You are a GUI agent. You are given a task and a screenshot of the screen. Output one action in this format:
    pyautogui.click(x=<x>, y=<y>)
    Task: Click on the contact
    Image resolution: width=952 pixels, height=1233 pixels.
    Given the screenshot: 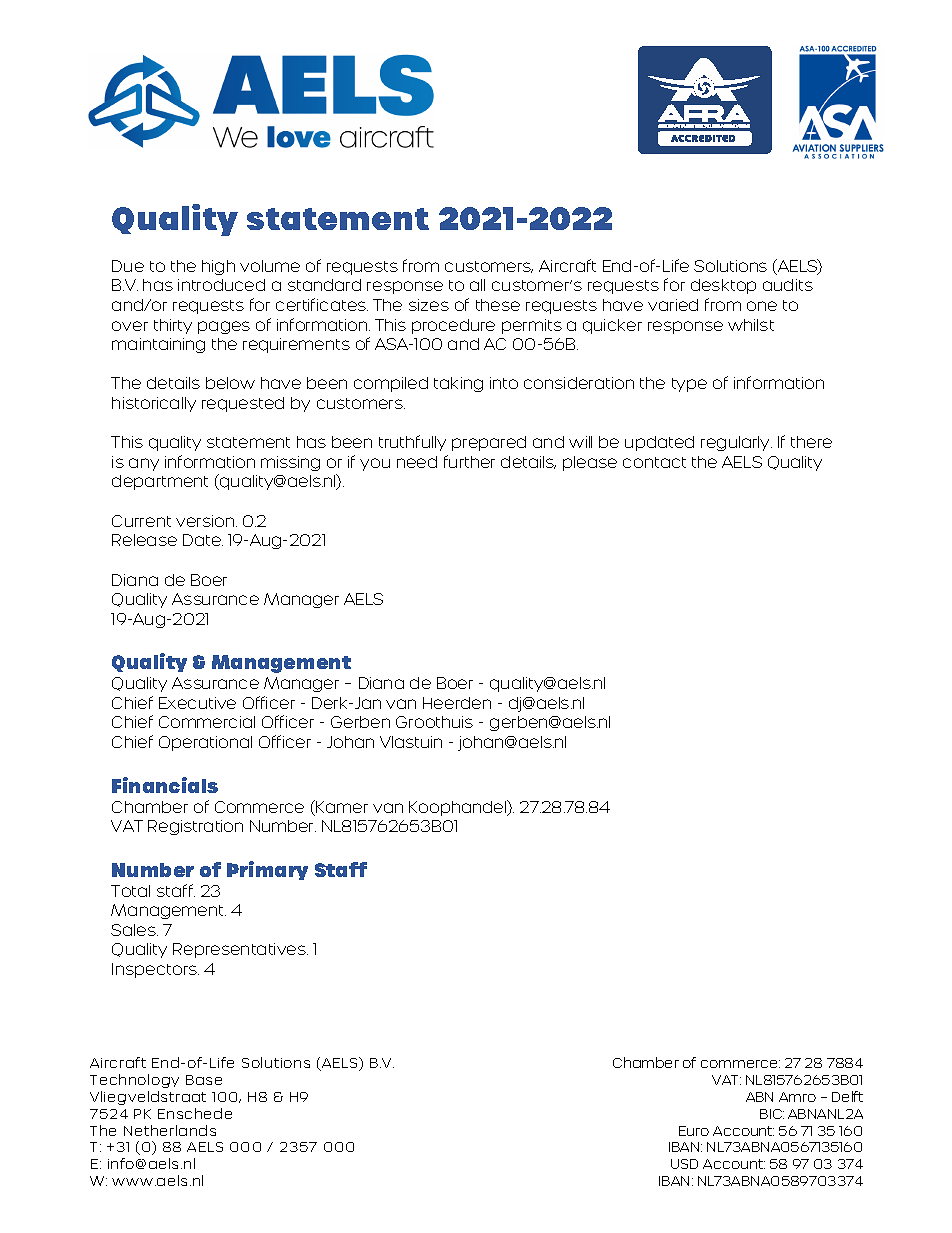 What is the action you would take?
    pyautogui.click(x=654, y=462)
